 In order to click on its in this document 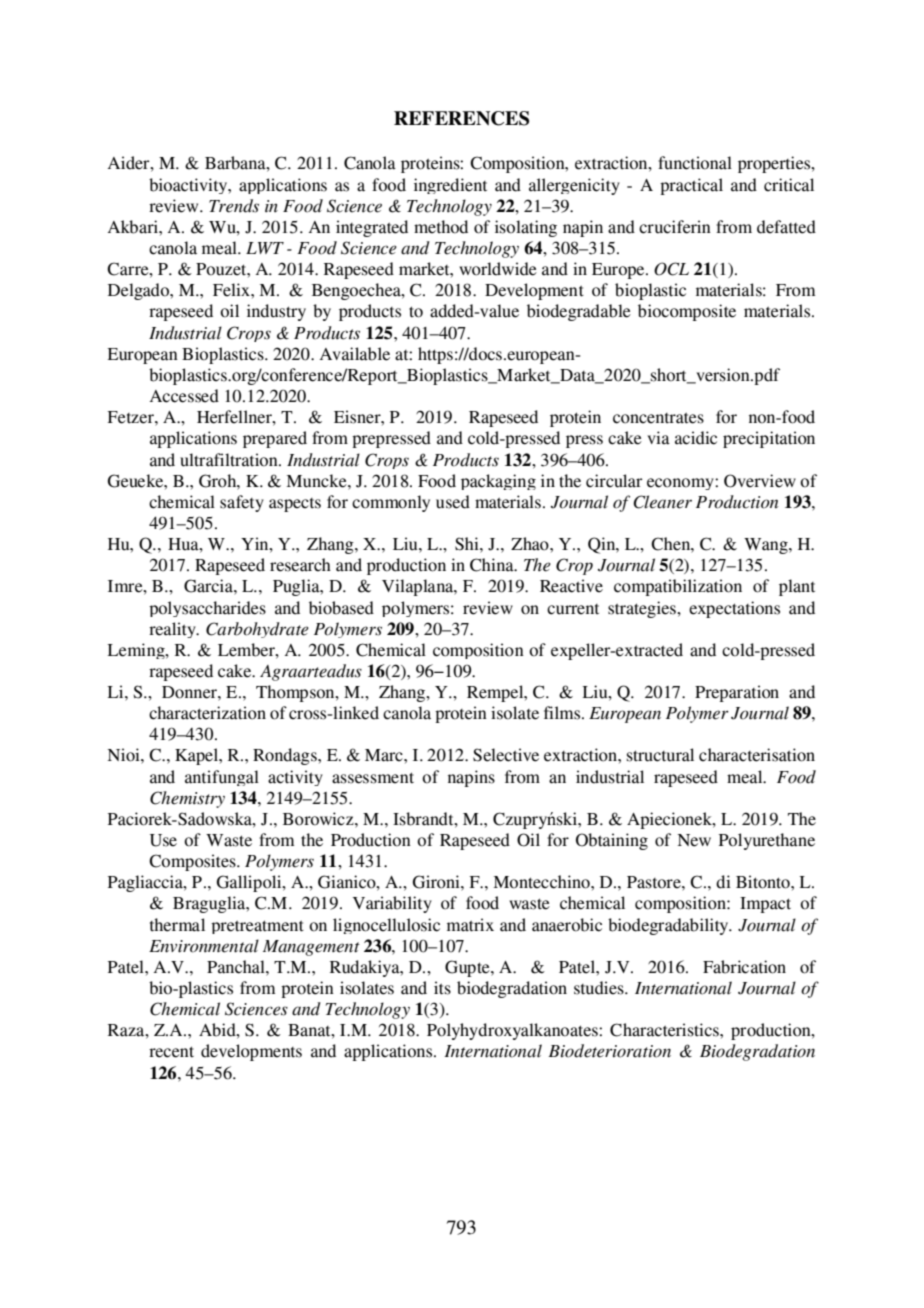, I will do `click(442, 988)`.
